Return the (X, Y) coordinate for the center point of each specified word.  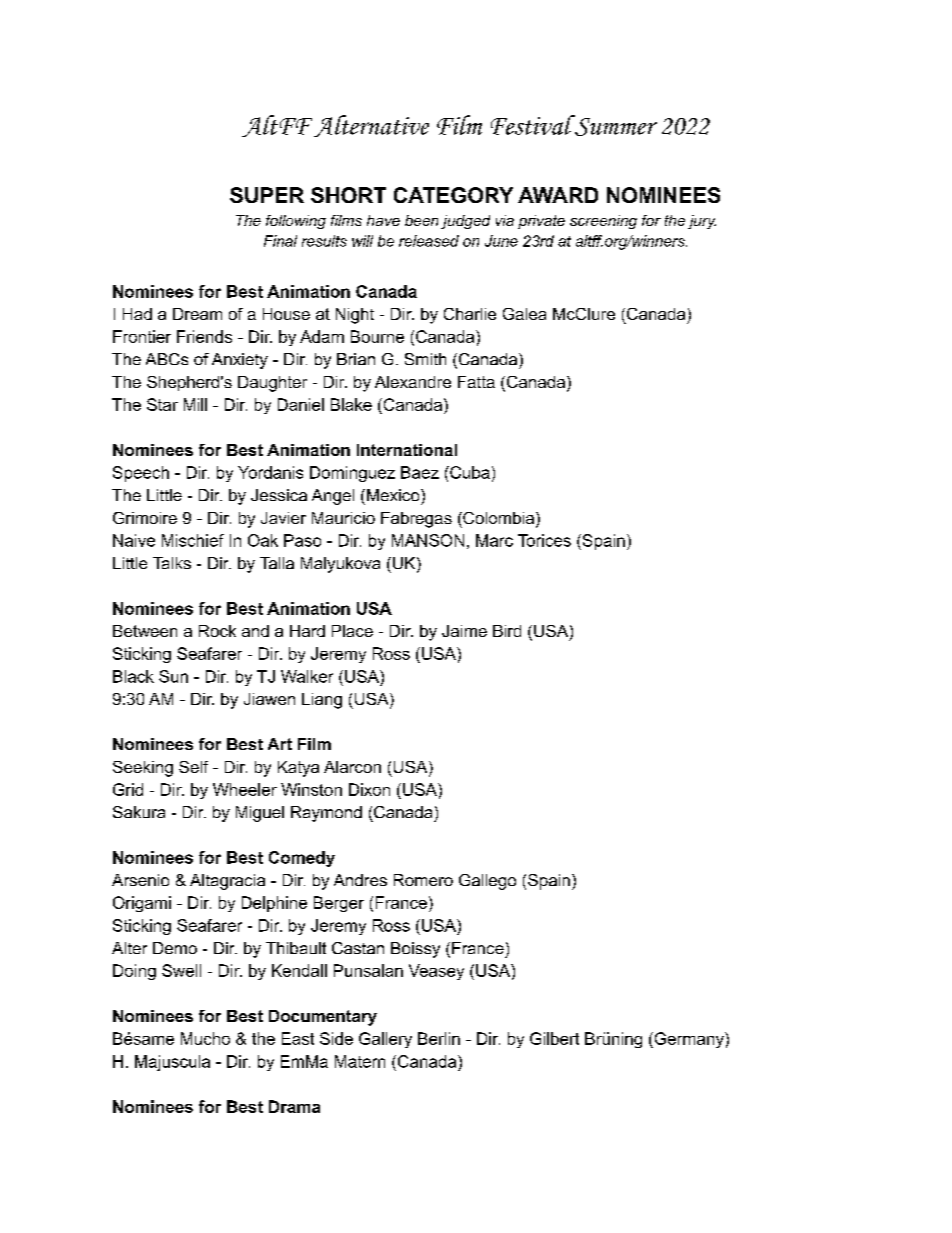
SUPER (267, 195)
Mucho (205, 1038)
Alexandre (413, 382)
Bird (507, 631)
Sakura (139, 812)
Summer (615, 125)
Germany (689, 1040)
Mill (195, 404)
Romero (423, 880)
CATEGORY (453, 195)
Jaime (464, 631)
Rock (217, 631)
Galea (524, 314)
